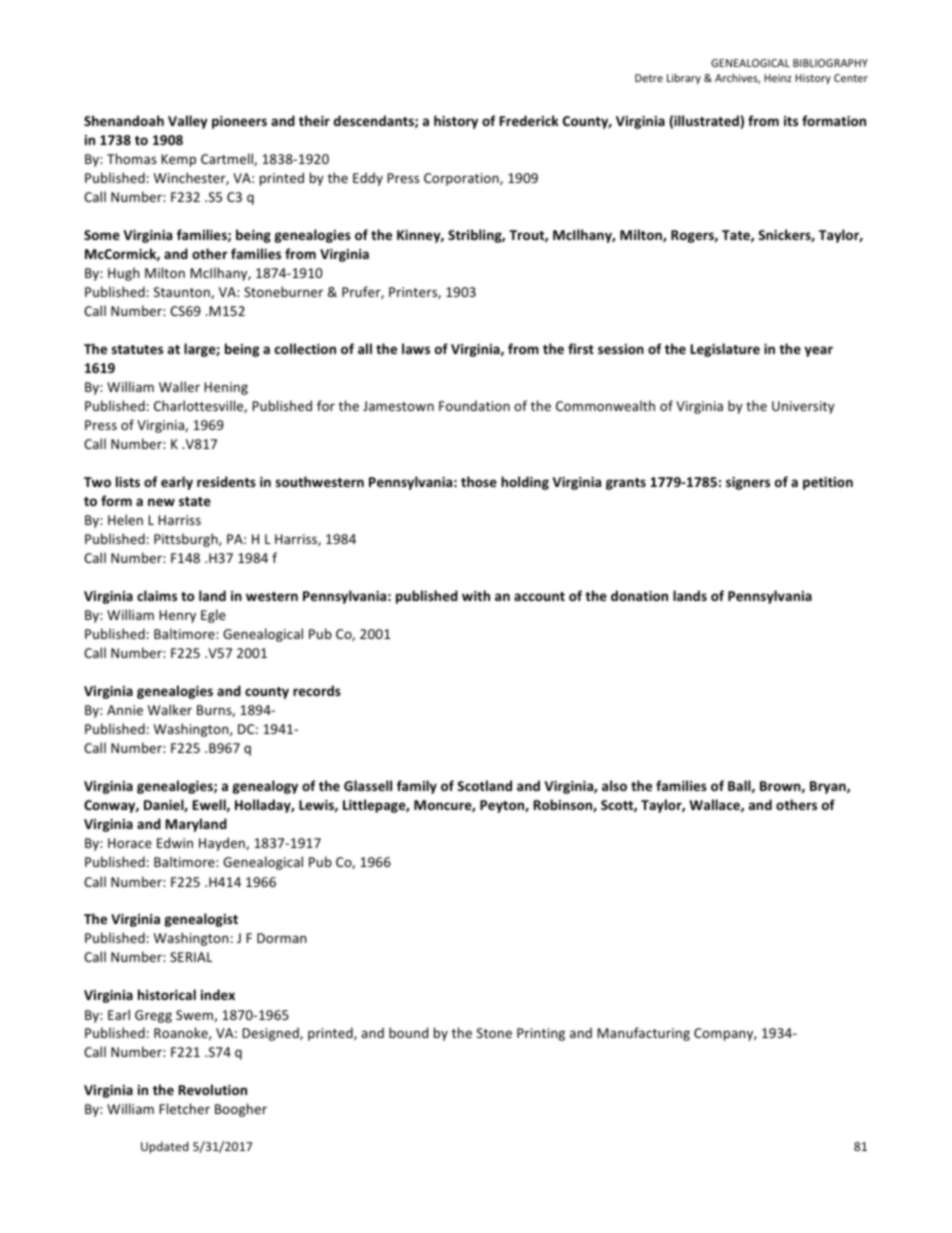 The width and height of the image is (952, 1233). I want to click on Frederick, so click(529, 120).
